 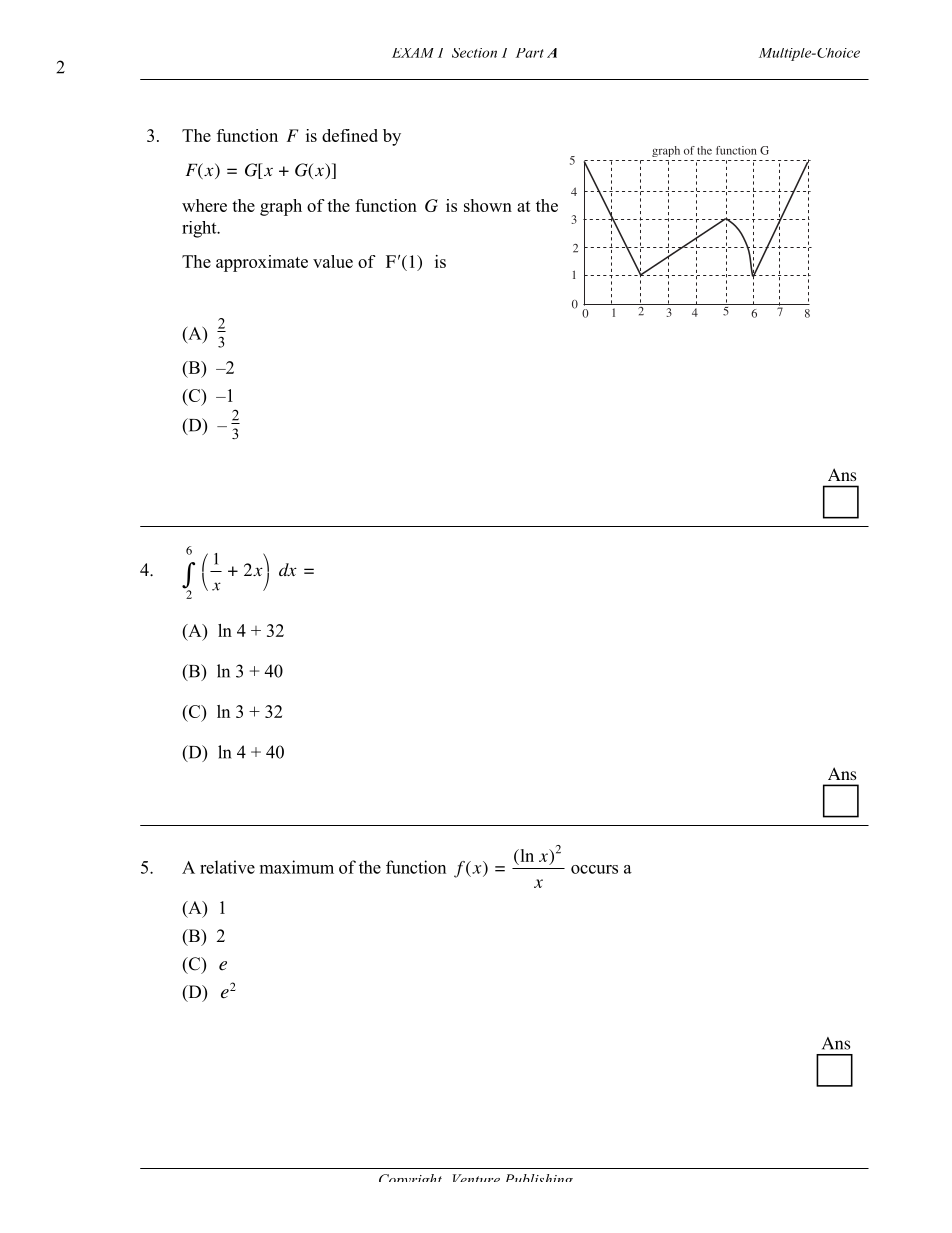 What do you see at coordinates (227, 867) in the screenshot?
I see `relative` at bounding box center [227, 867].
